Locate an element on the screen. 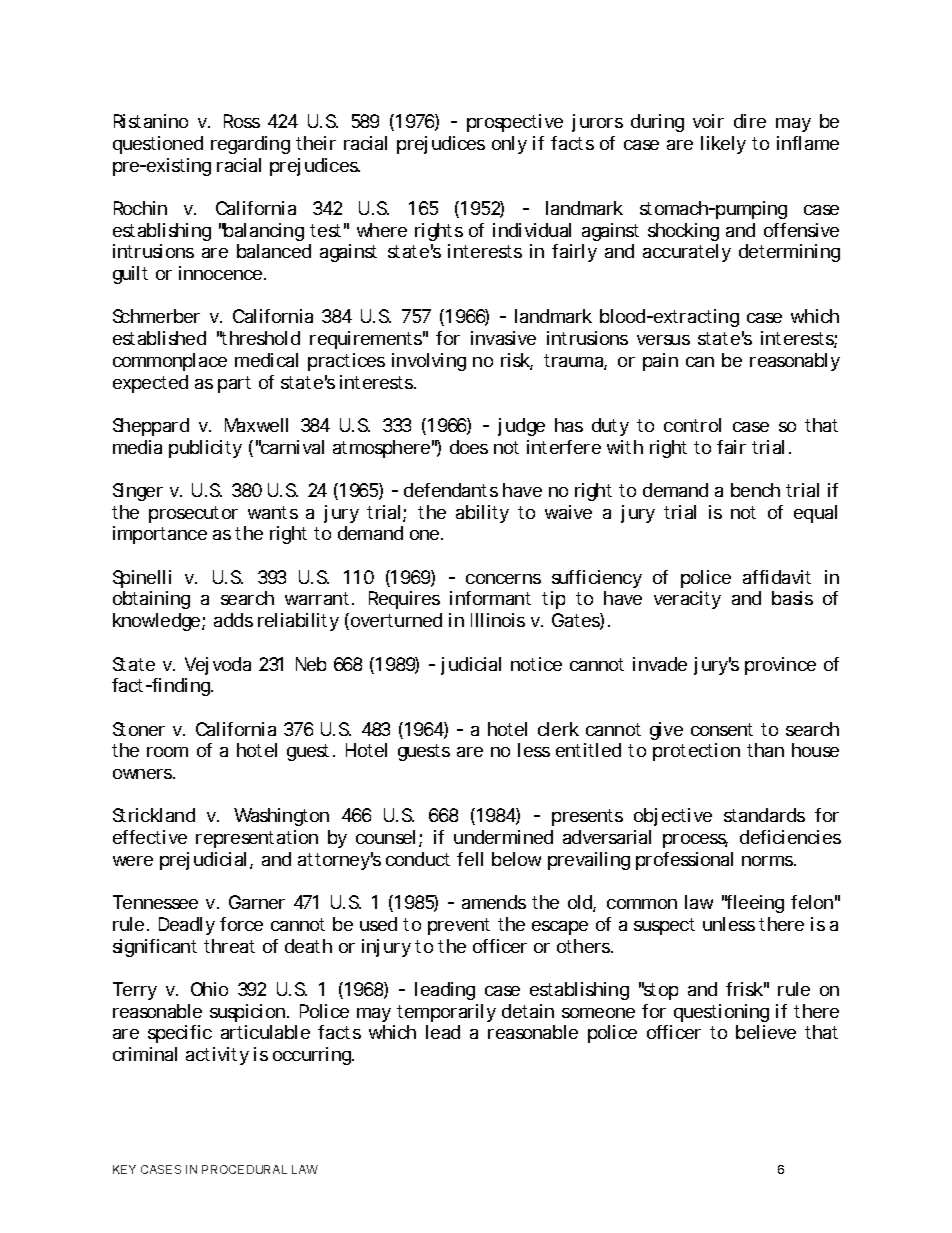 The width and height of the screenshot is (952, 1233). defendants is located at coordinates (451, 490).
